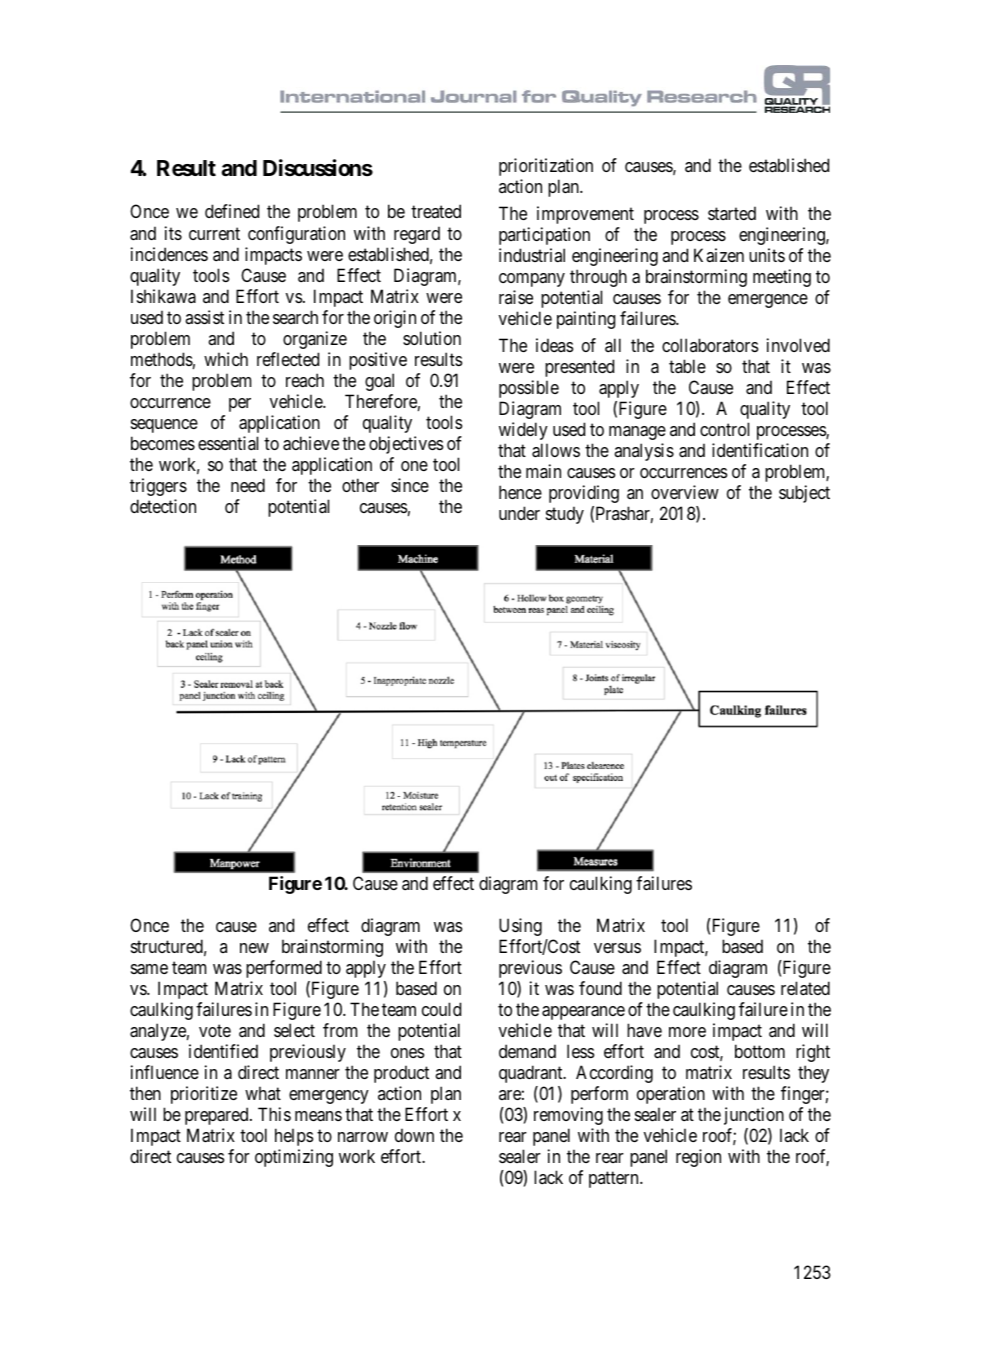  Describe the element at coordinates (519, 513) in the screenshot. I see `under` at that location.
